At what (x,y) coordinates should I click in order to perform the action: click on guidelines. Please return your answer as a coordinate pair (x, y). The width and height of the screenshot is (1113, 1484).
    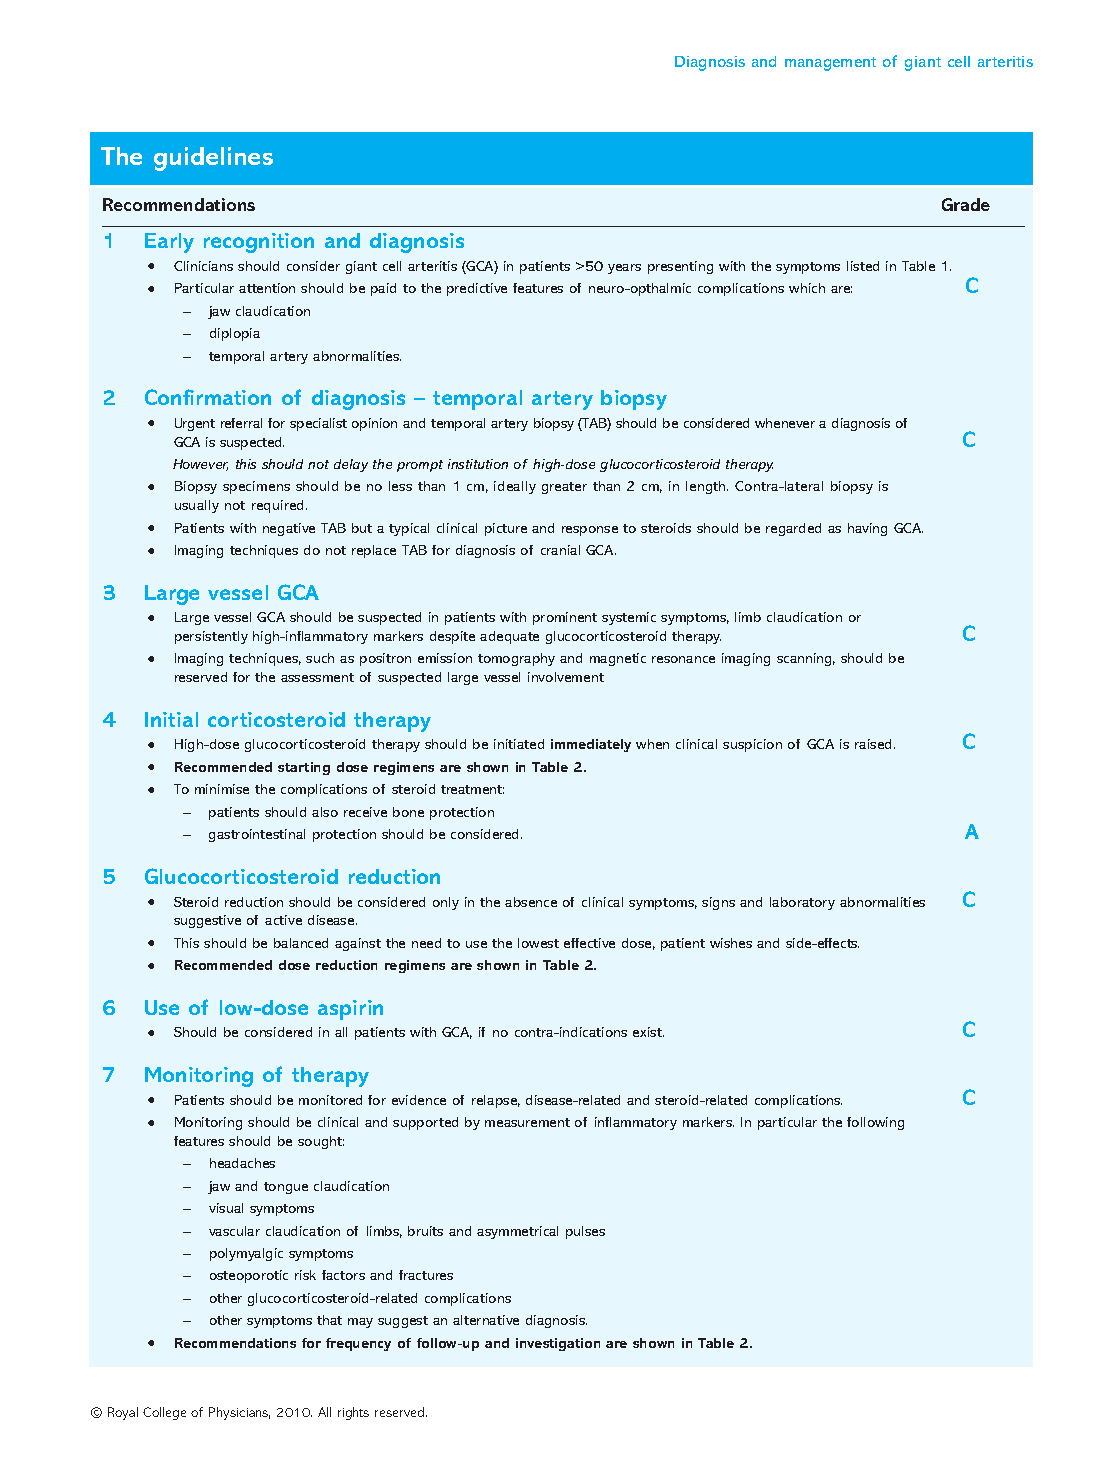
    Looking at the image, I should click on (213, 159).
